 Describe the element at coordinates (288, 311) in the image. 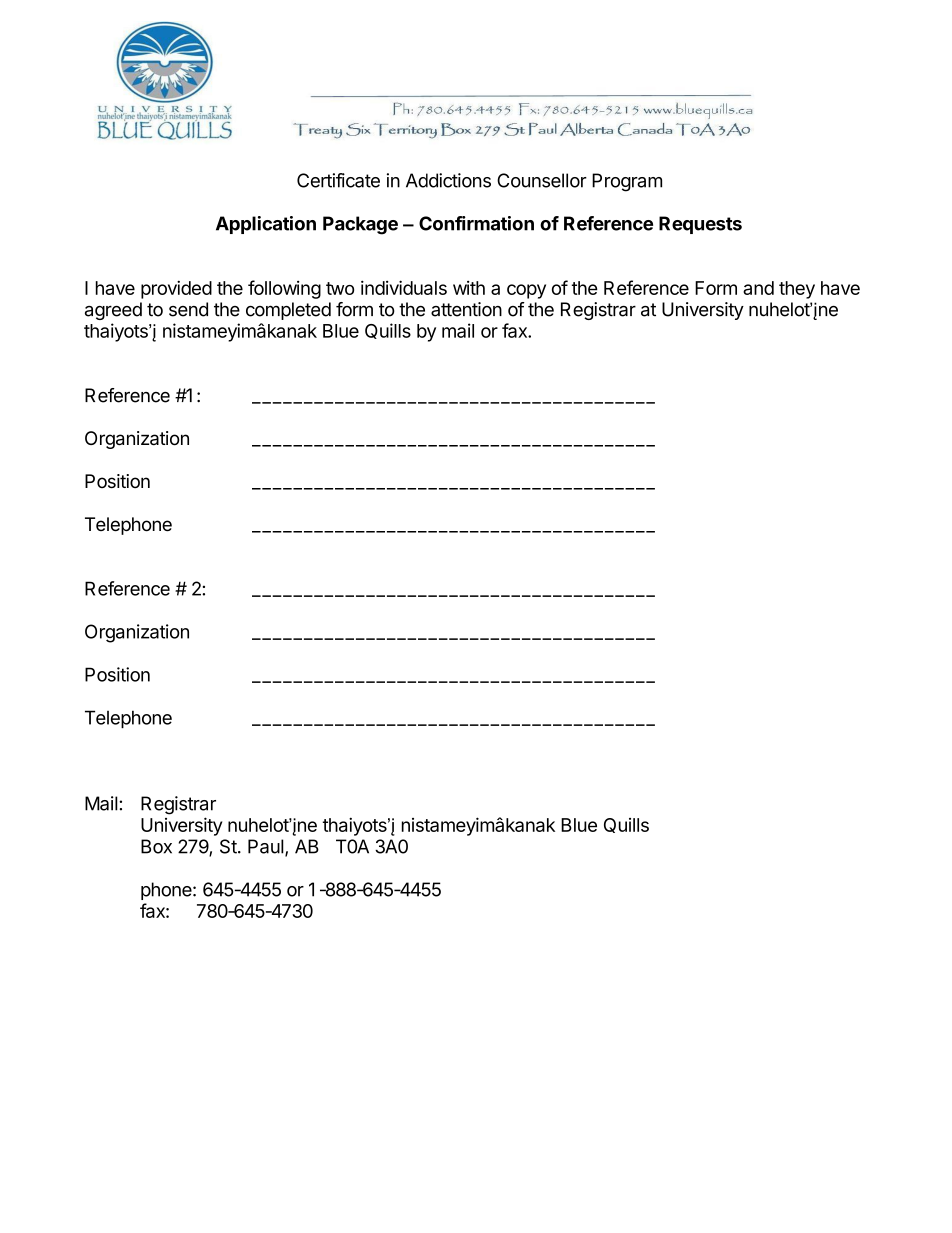

I see `completed` at that location.
